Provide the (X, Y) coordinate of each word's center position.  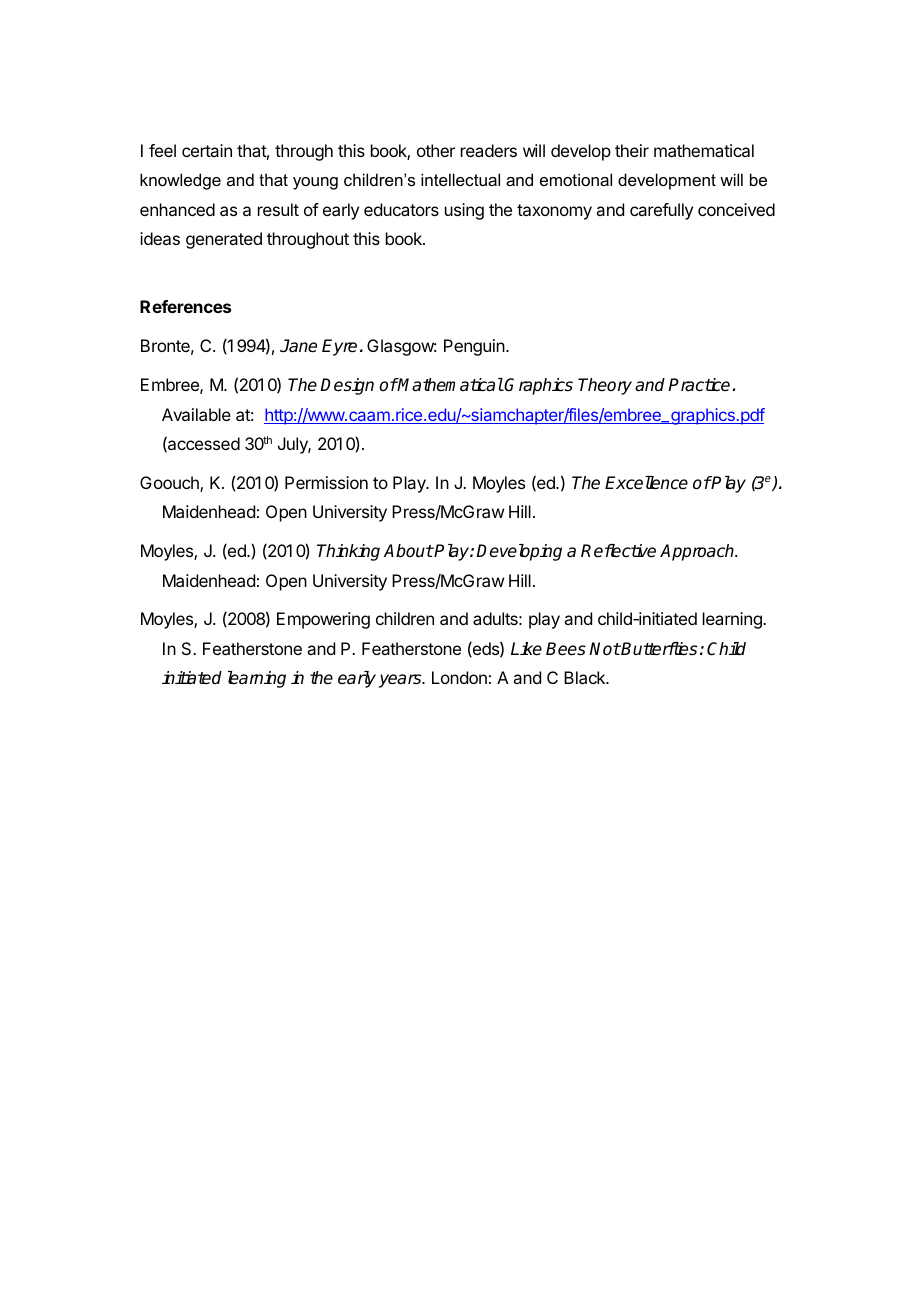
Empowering (323, 620)
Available (196, 414)
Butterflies (658, 649)
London (459, 677)
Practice (700, 385)
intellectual (460, 179)
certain (207, 150)
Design (347, 386)
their (632, 150)
